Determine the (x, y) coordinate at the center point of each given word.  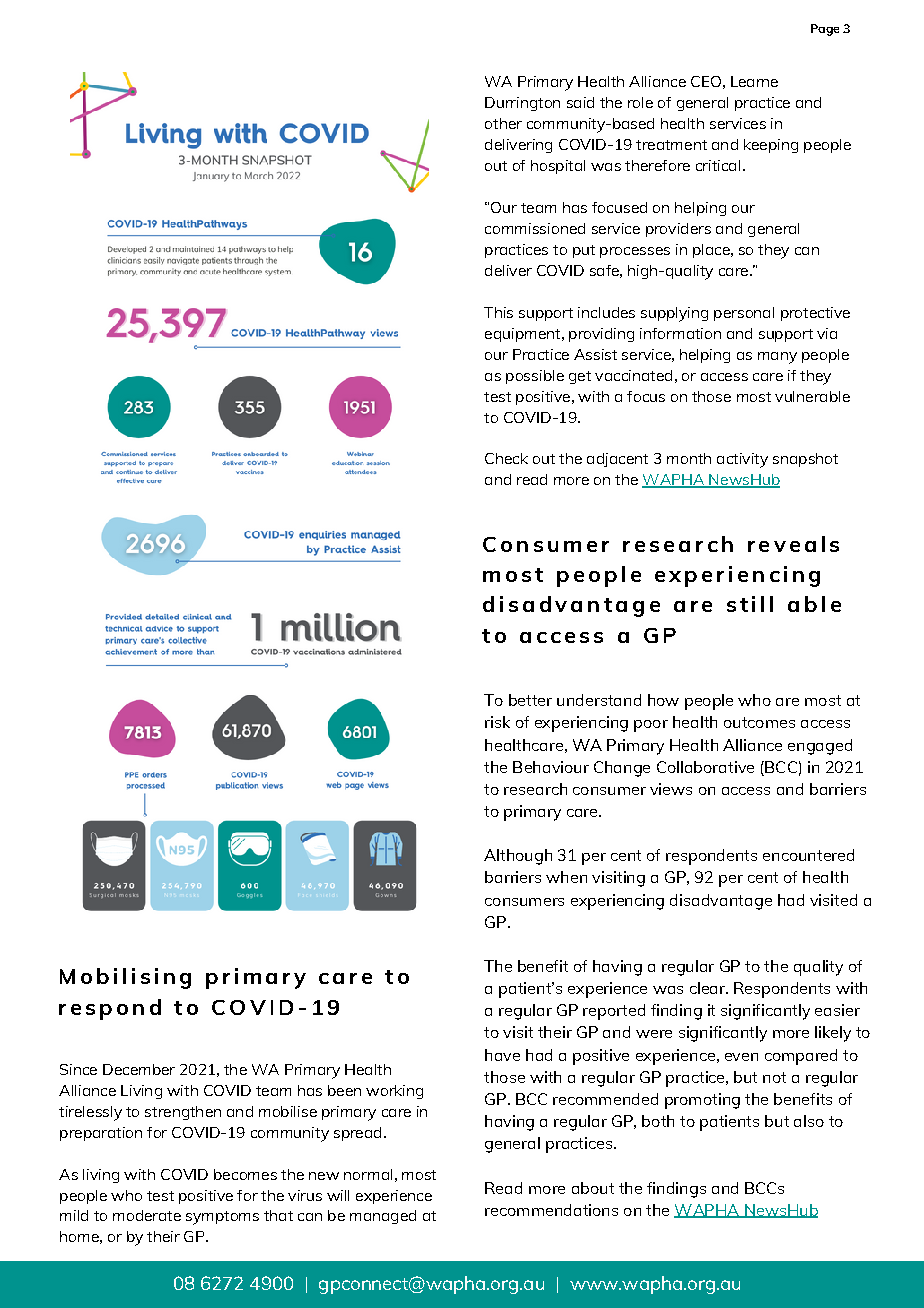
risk (497, 722)
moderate (147, 1215)
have (502, 1055)
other (503, 123)
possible (535, 377)
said (580, 102)
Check (506, 458)
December (139, 1069)
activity (742, 460)
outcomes (759, 722)
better (530, 700)
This (498, 312)
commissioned (535, 228)
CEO (706, 81)
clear (708, 988)
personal (744, 314)
